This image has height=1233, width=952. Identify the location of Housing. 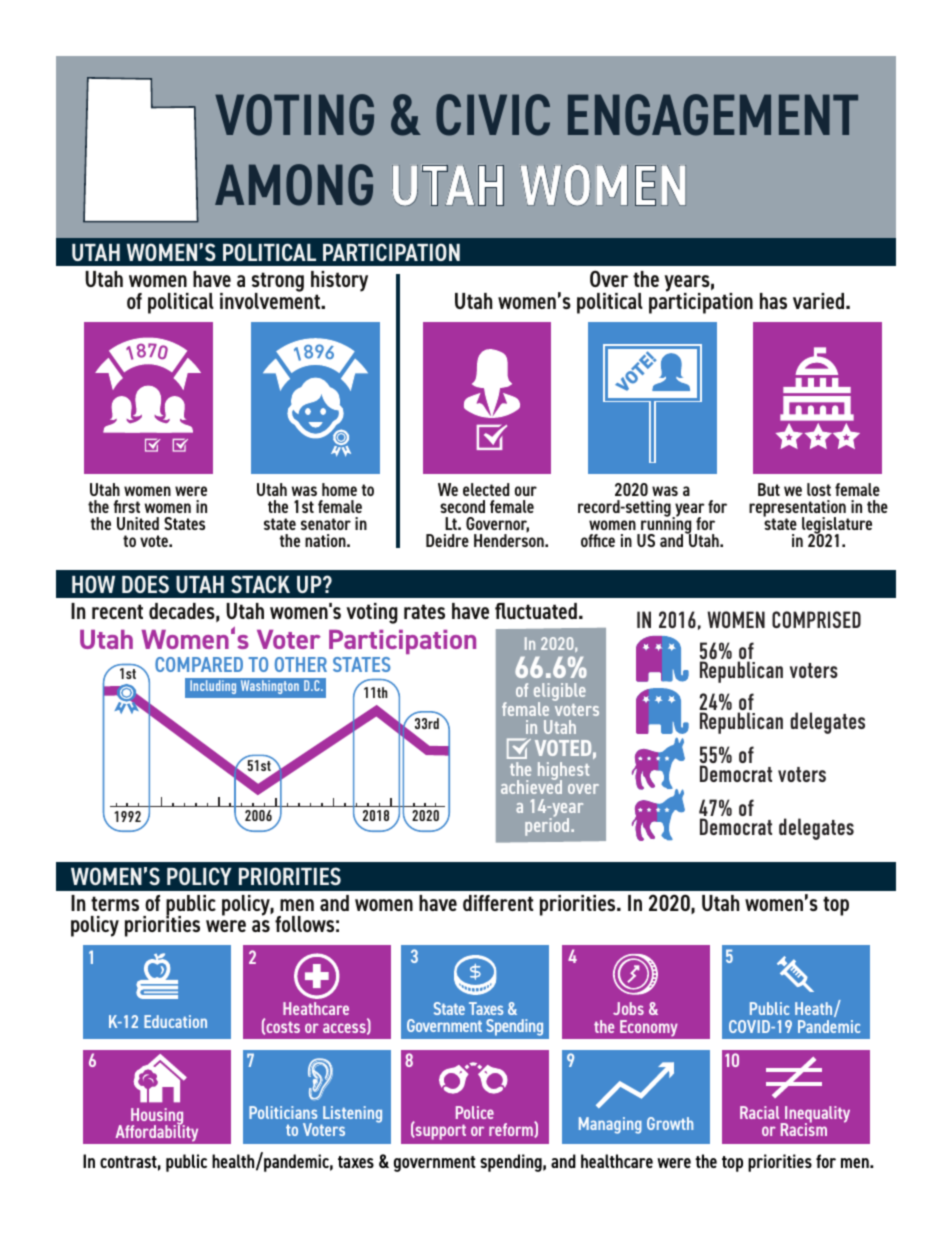
(157, 1117).
